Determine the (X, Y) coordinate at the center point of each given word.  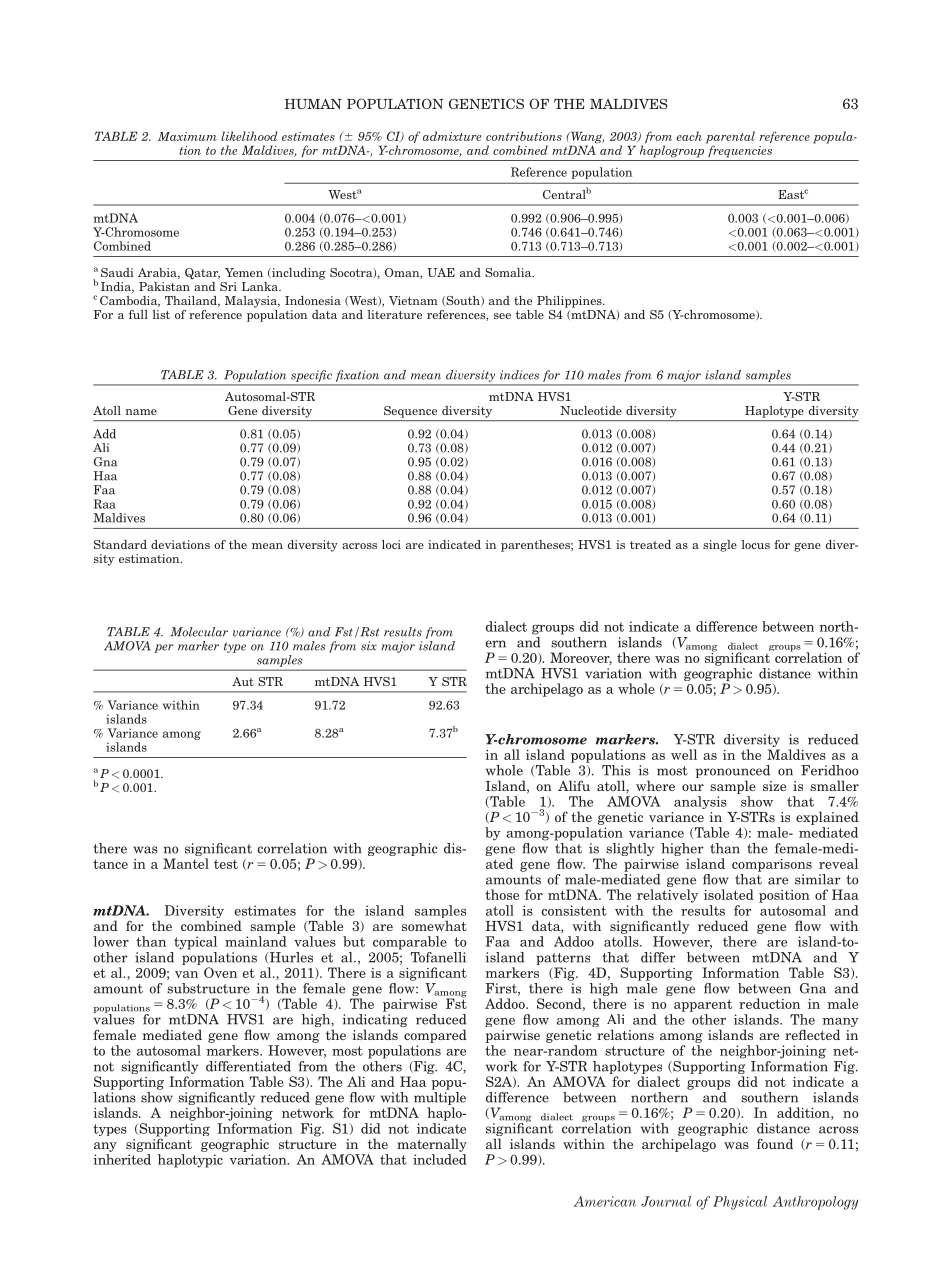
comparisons (772, 865)
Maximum (187, 136)
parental (730, 138)
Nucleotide (591, 410)
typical (195, 943)
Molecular (199, 632)
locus (755, 544)
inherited (122, 1159)
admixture (452, 136)
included (440, 1159)
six (369, 646)
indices (519, 375)
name (141, 412)
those (502, 894)
